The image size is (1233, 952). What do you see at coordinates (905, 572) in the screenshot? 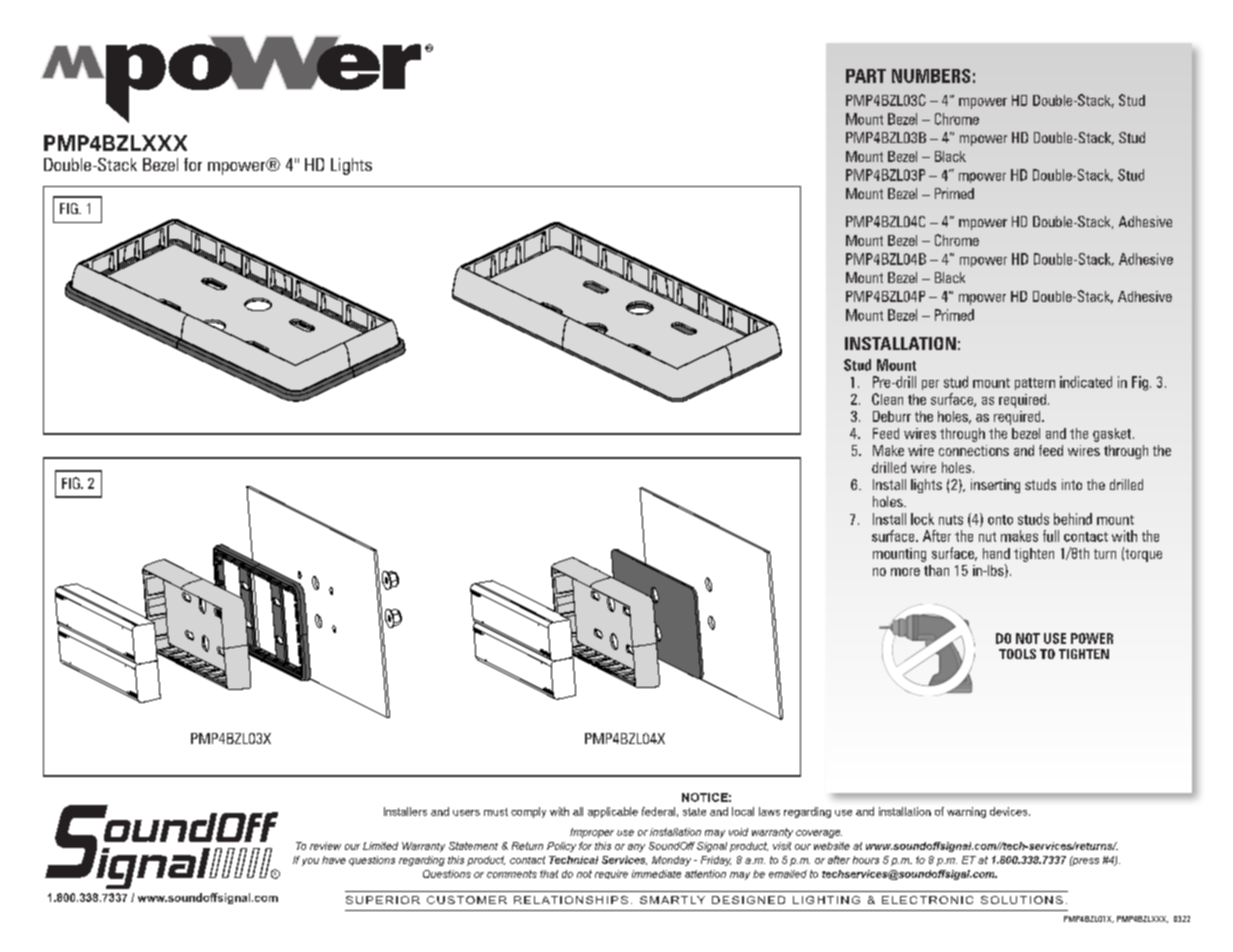
I see `more` at bounding box center [905, 572].
